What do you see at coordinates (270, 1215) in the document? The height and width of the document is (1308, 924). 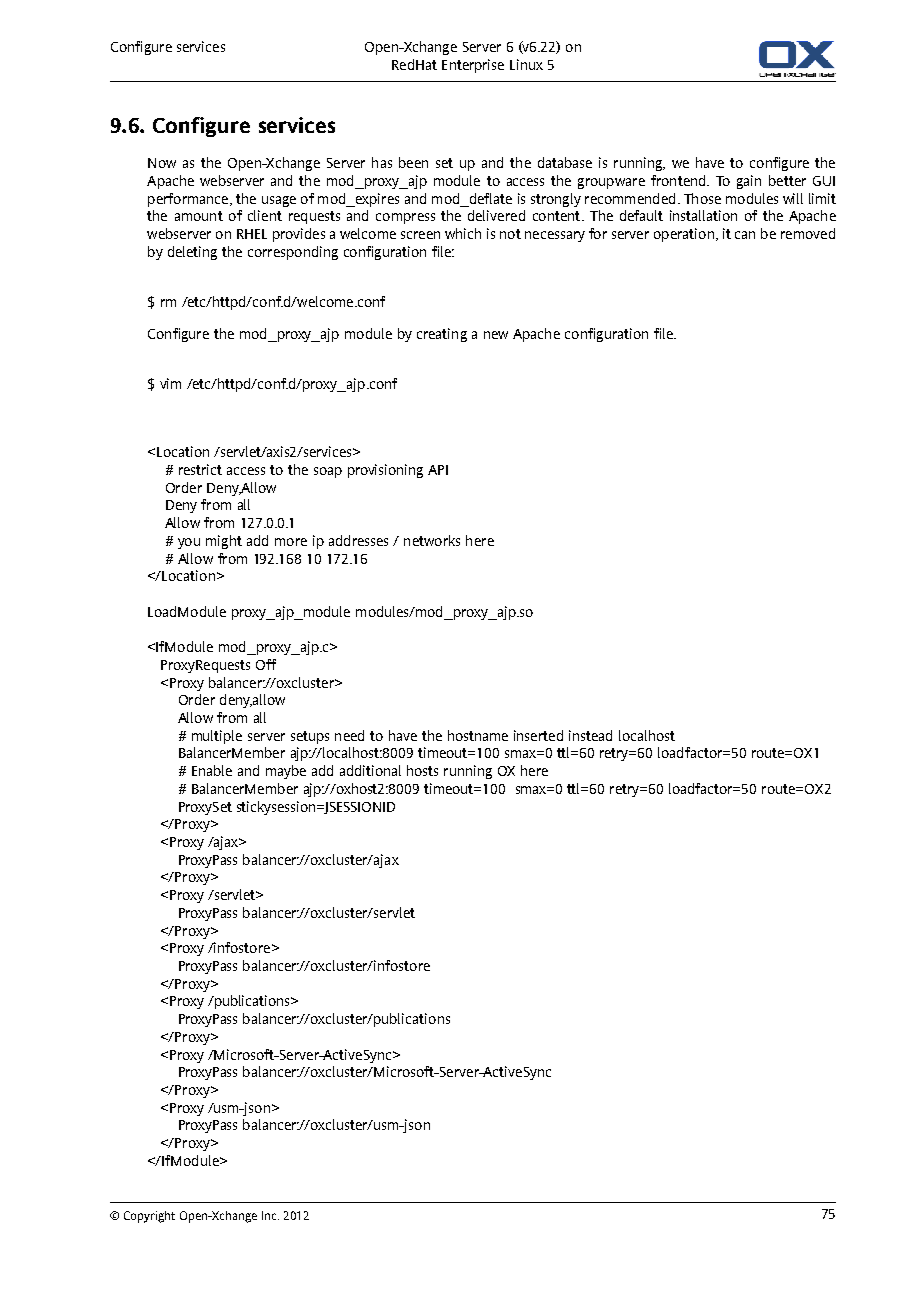 I see `Inc` at bounding box center [270, 1215].
